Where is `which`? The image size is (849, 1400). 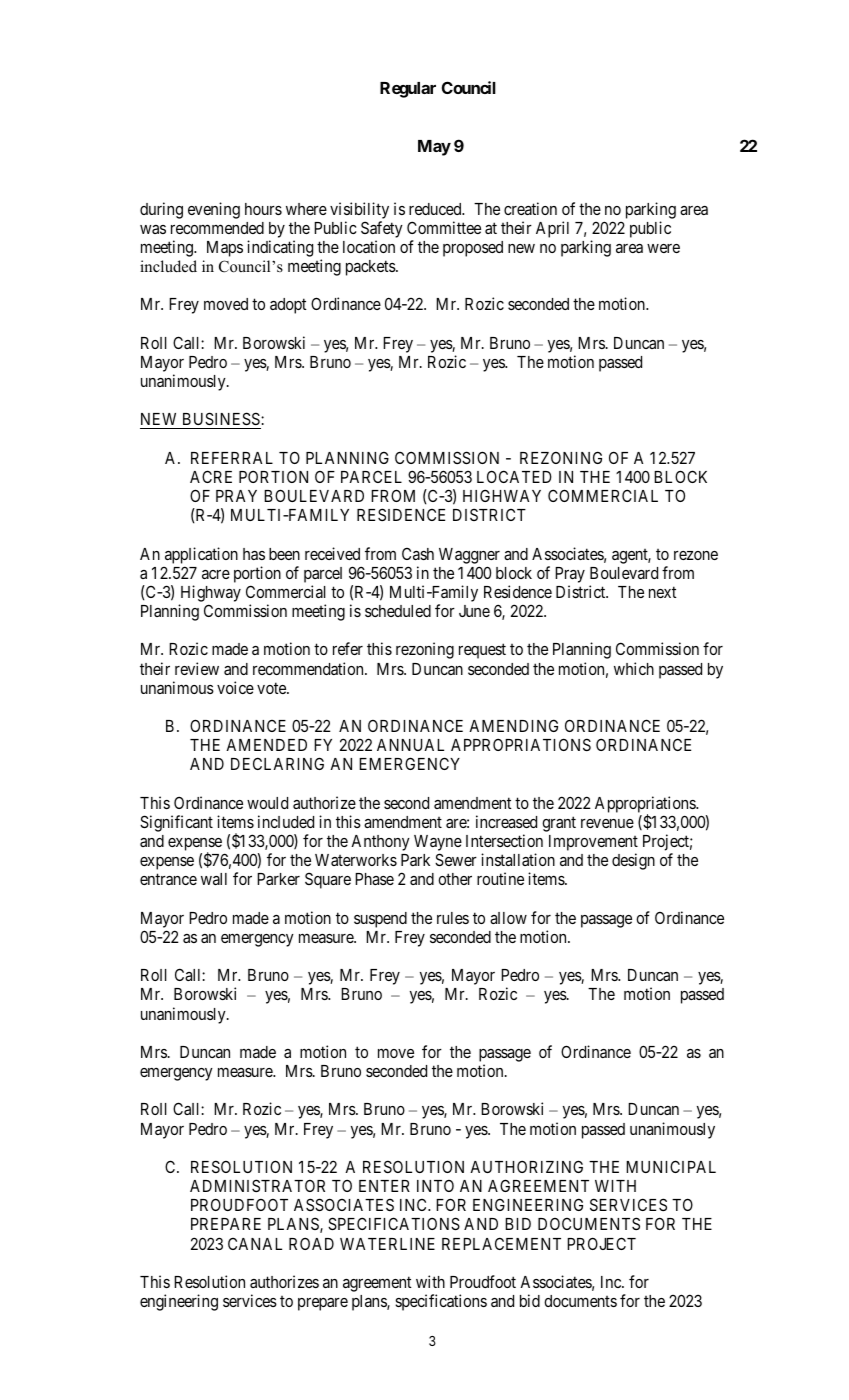 which is located at coordinates (634, 668).
